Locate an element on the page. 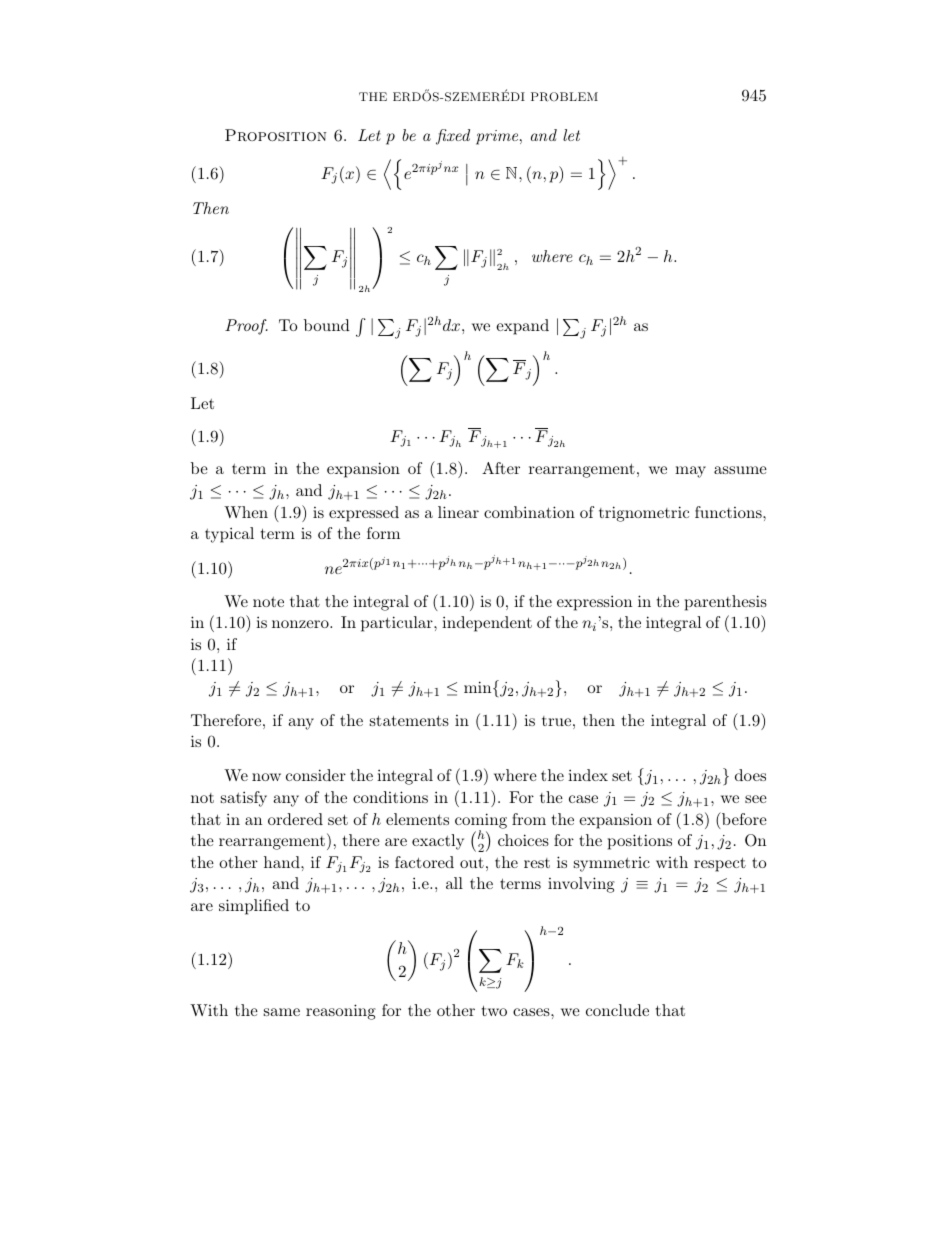 This document has height=1233, width=952. two is located at coordinates (494, 1010).
